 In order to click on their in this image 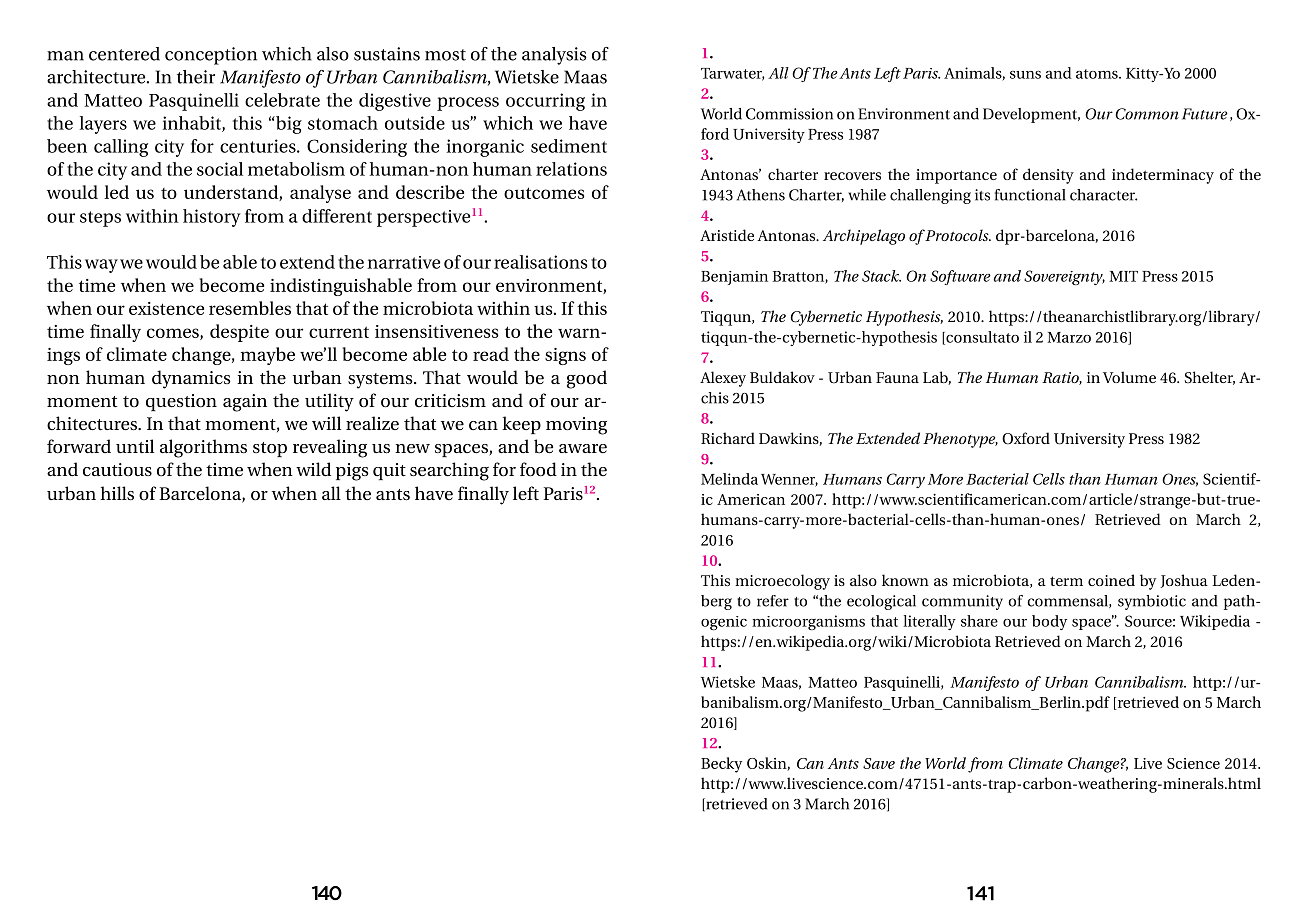, I will do `click(196, 77)`.
